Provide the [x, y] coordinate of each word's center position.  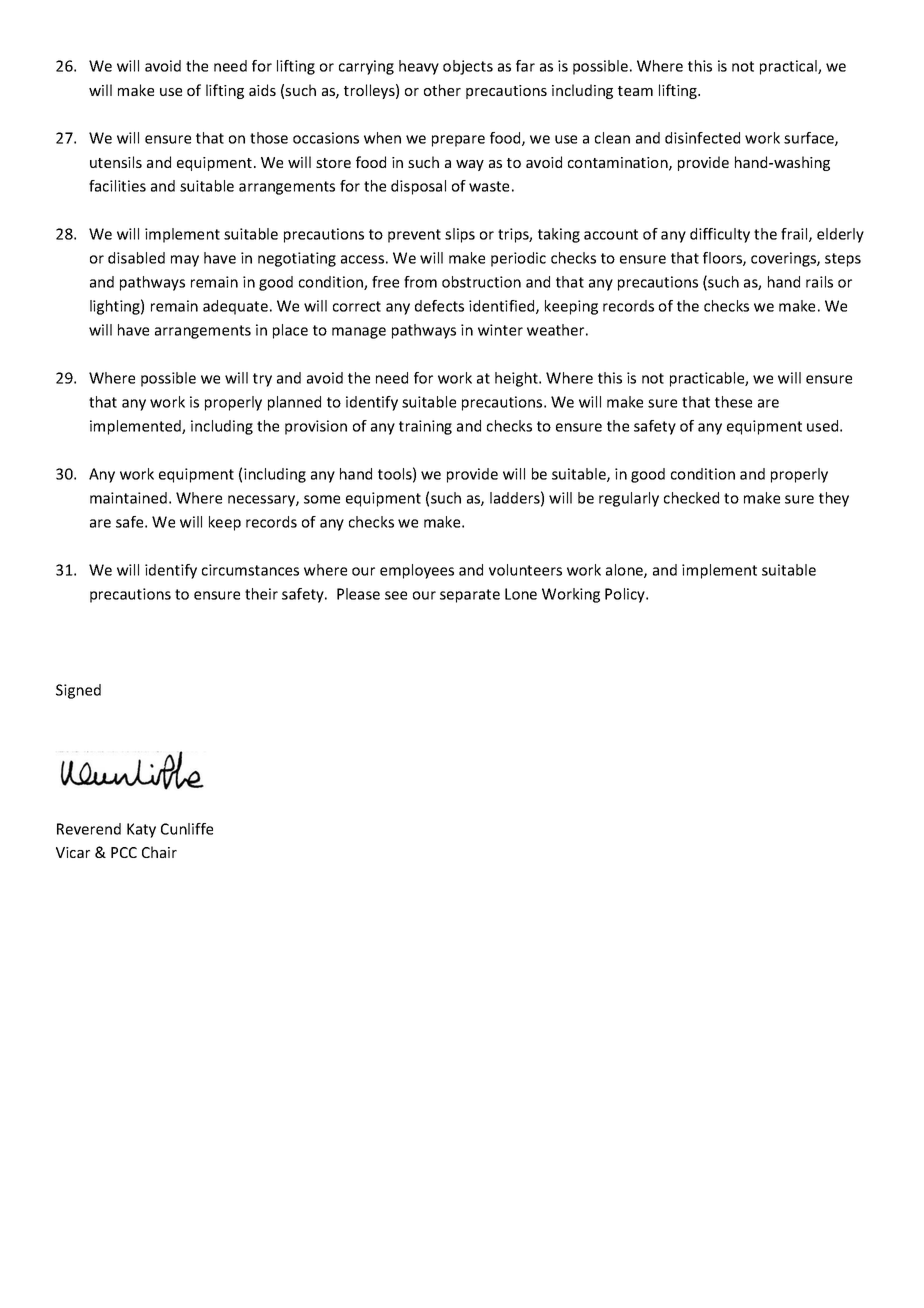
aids [262, 90]
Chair [159, 852]
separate [470, 596]
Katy [141, 830]
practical [789, 67]
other [442, 90]
